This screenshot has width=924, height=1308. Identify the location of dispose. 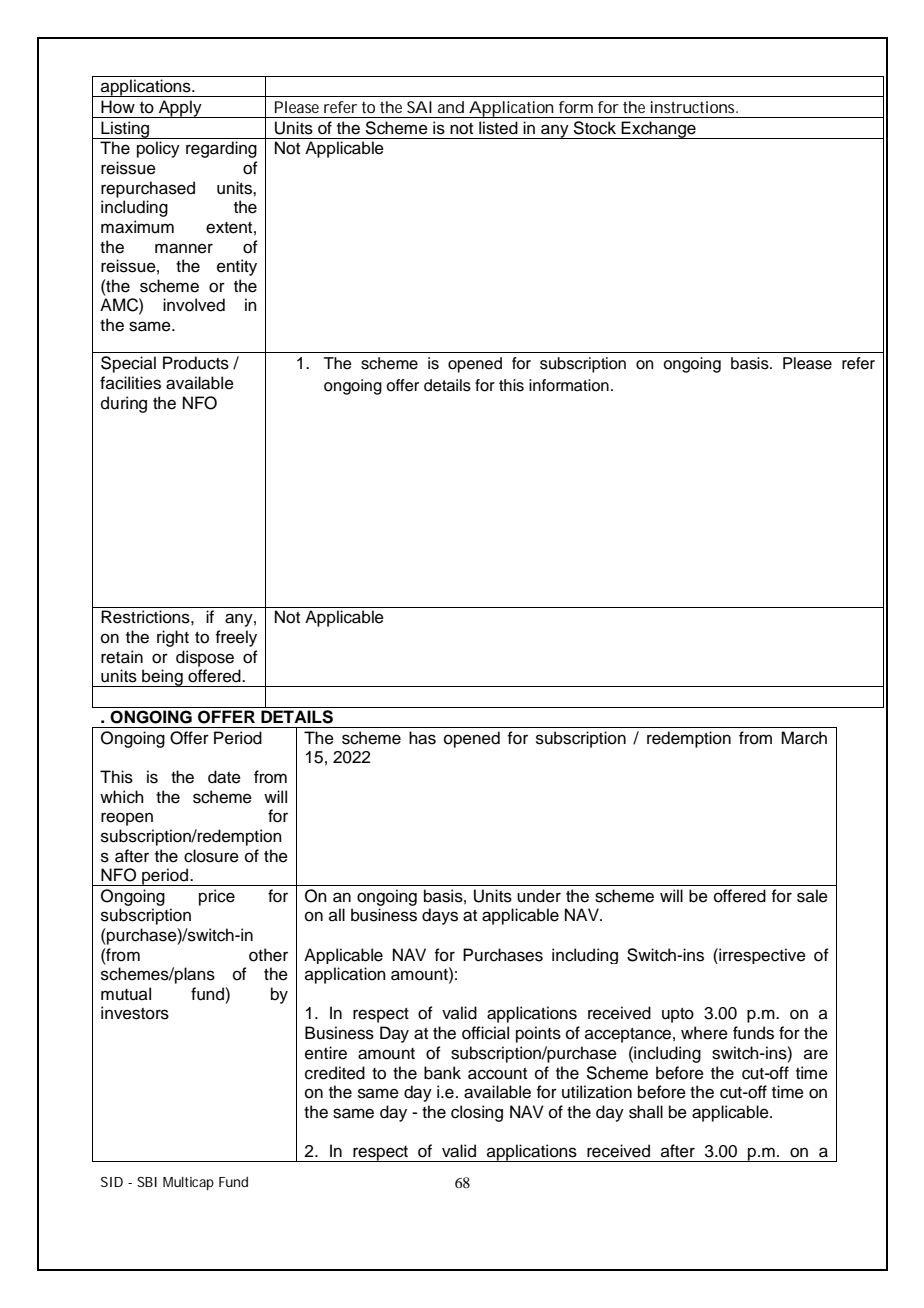
(205, 658).
